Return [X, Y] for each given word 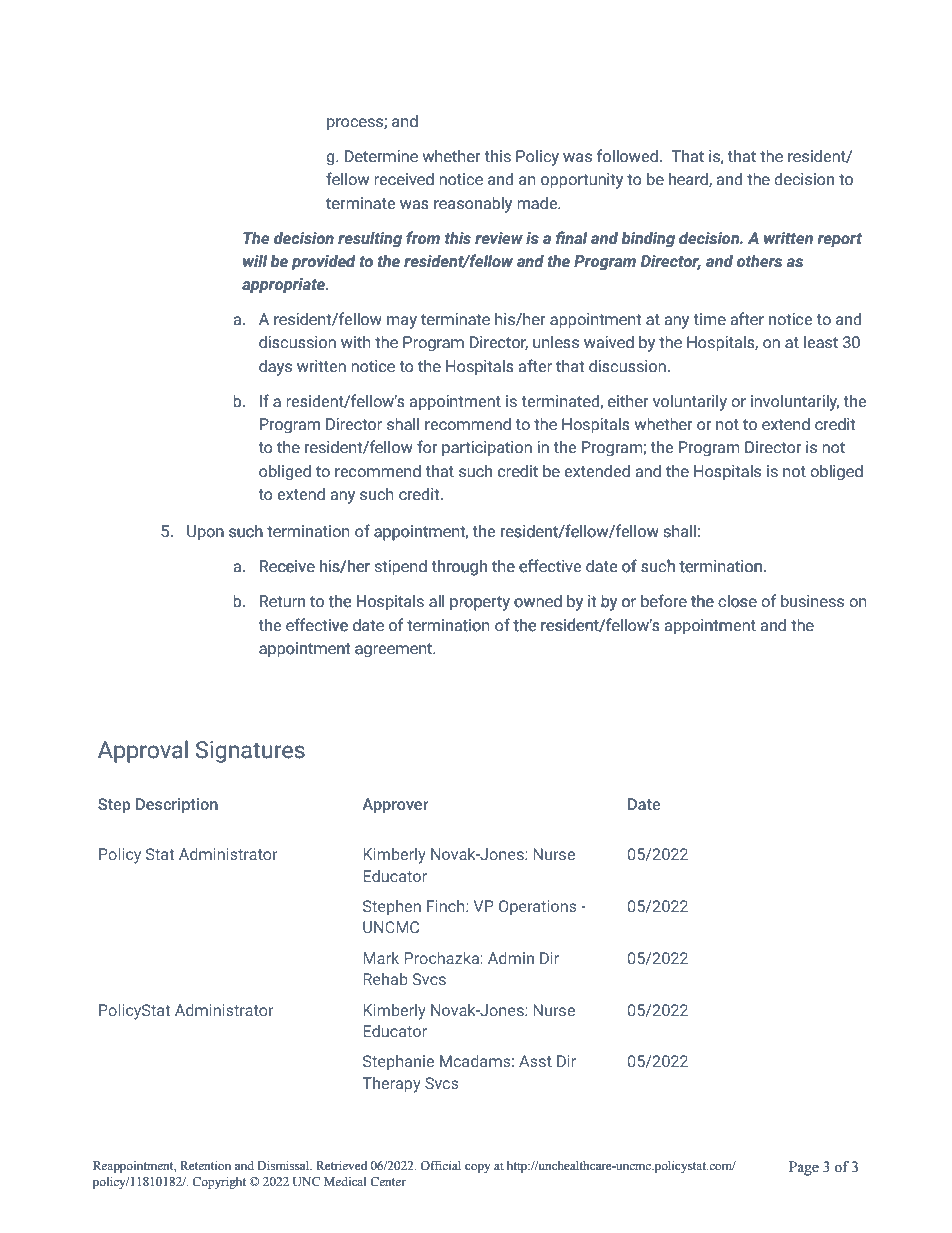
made [538, 203]
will [255, 260]
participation [487, 449]
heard [689, 180]
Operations [538, 907]
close [738, 601]
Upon [205, 533]
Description [177, 806]
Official [440, 1165]
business [812, 601]
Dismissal [284, 1165]
